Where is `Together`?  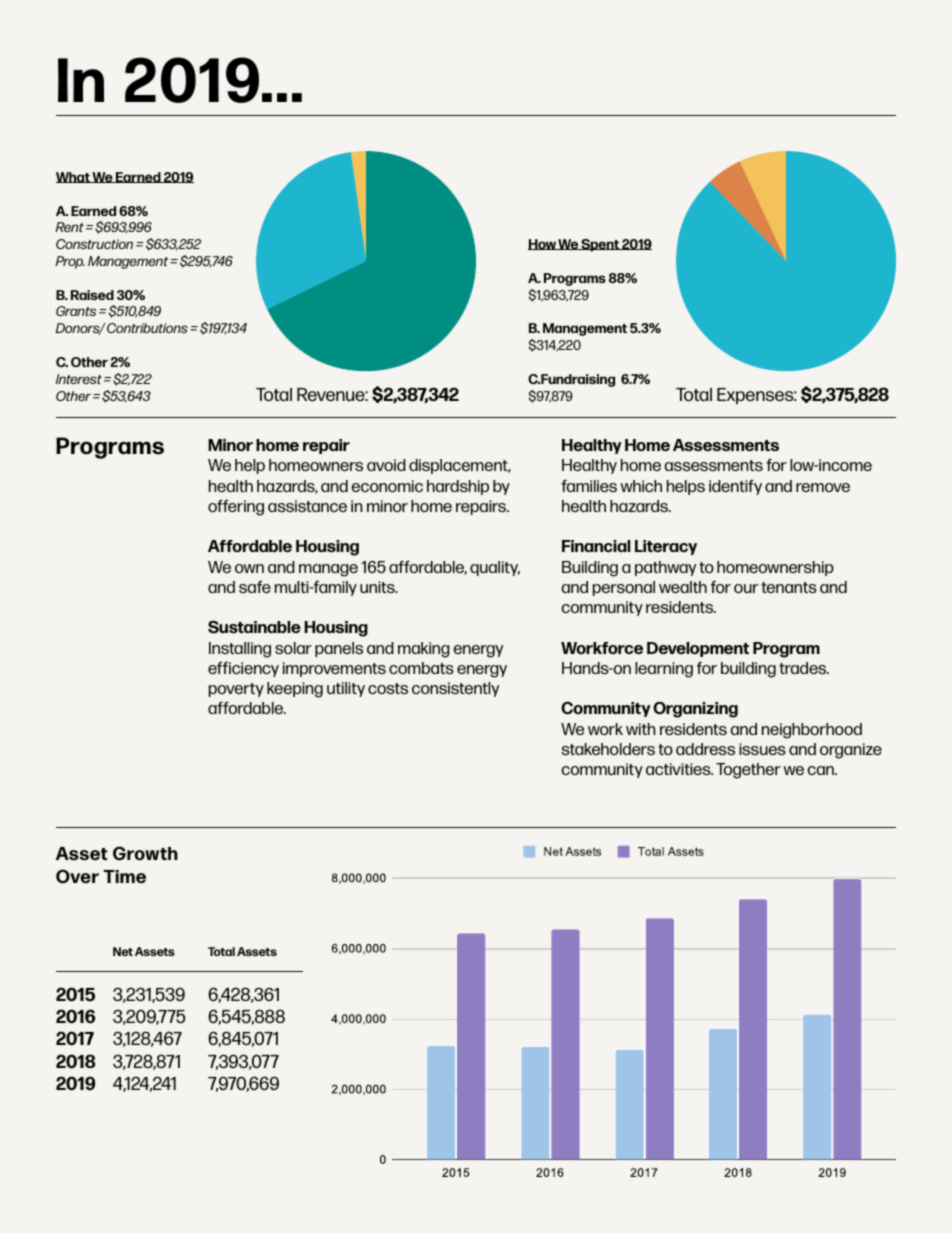 Together is located at coordinates (748, 771).
